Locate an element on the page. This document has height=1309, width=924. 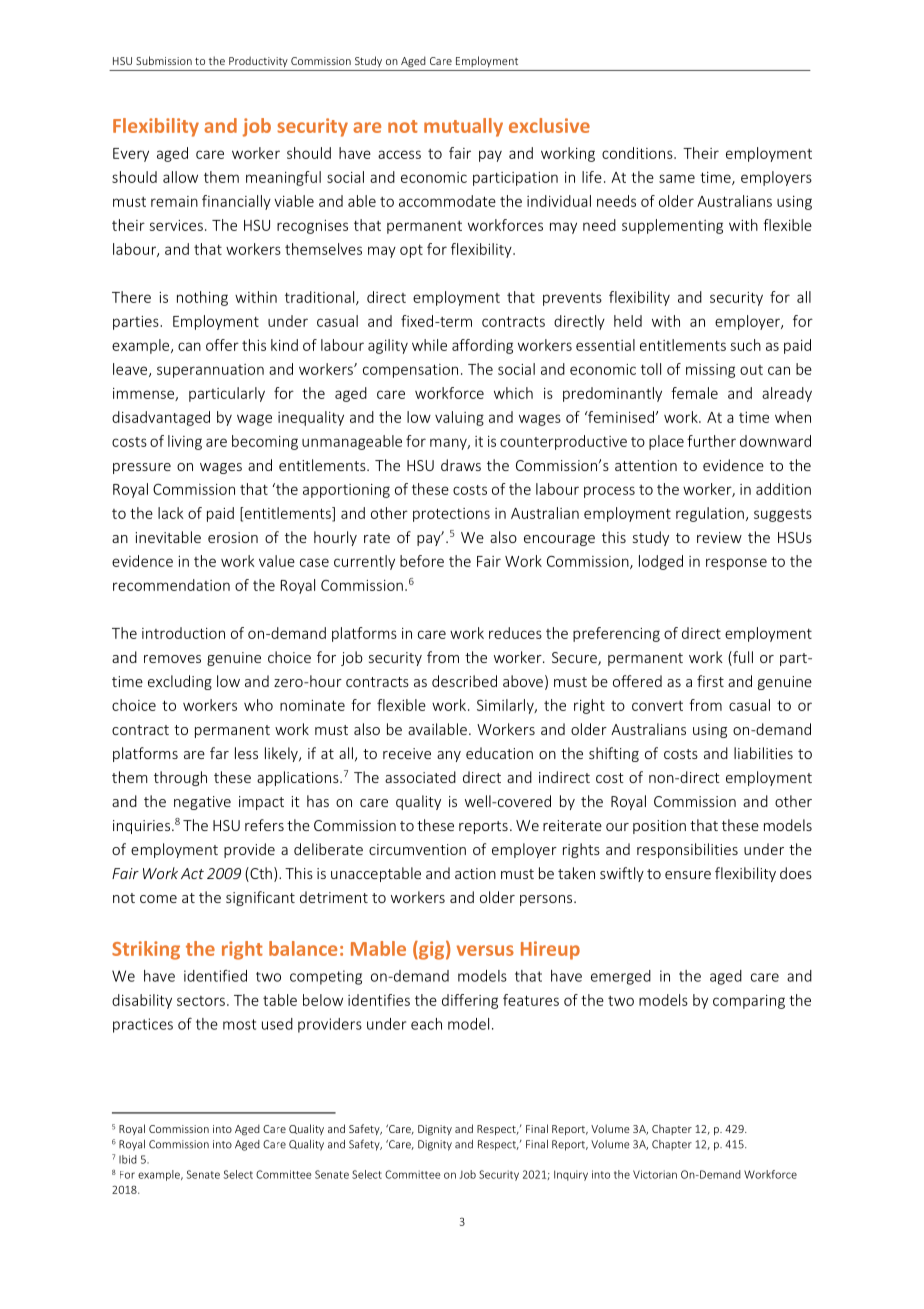
Ibid is located at coordinates (128, 1159).
